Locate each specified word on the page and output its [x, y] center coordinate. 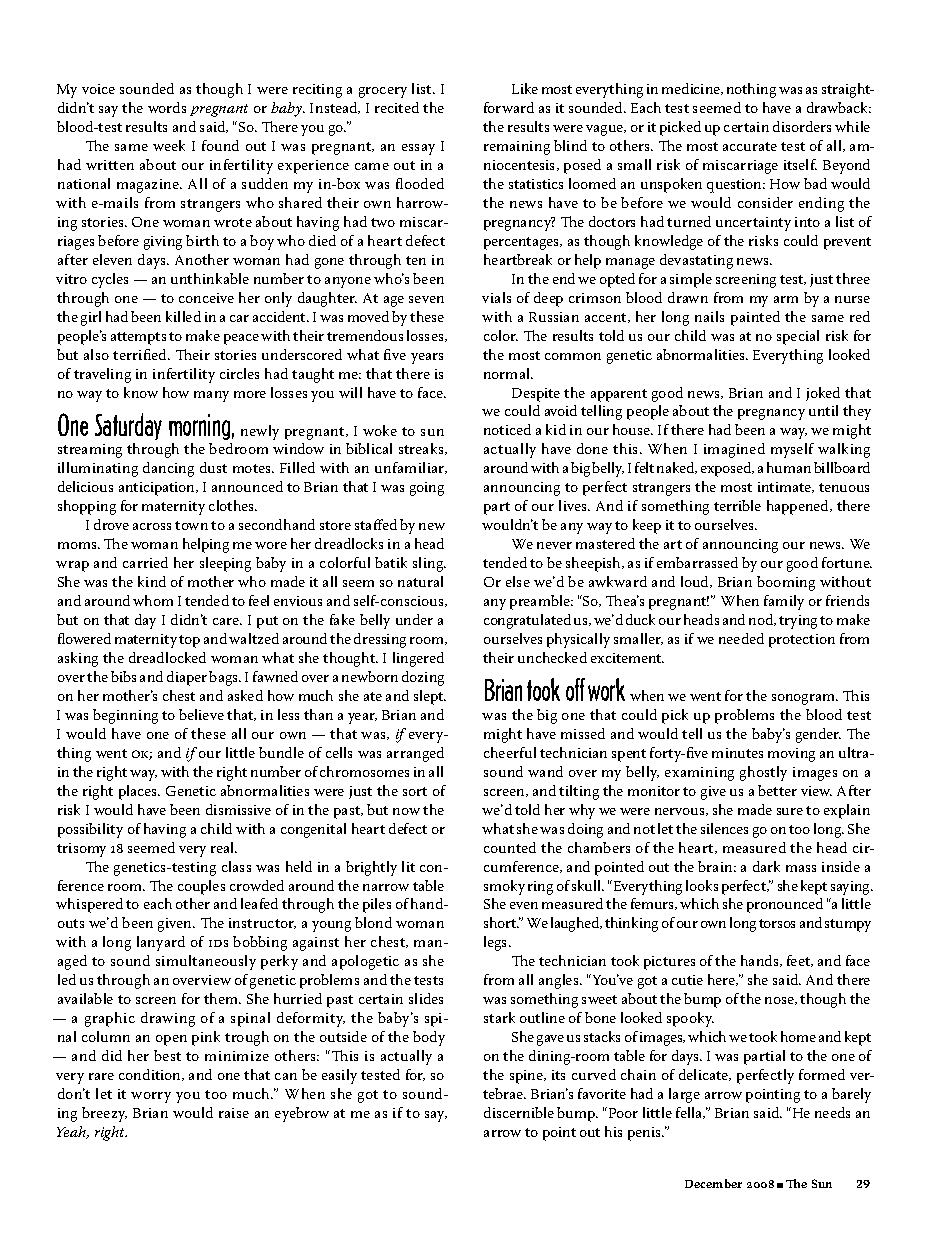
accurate [750, 146]
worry [151, 1097]
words [167, 107]
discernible [519, 1112]
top [189, 641]
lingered [418, 659]
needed [741, 638]
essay [418, 149]
